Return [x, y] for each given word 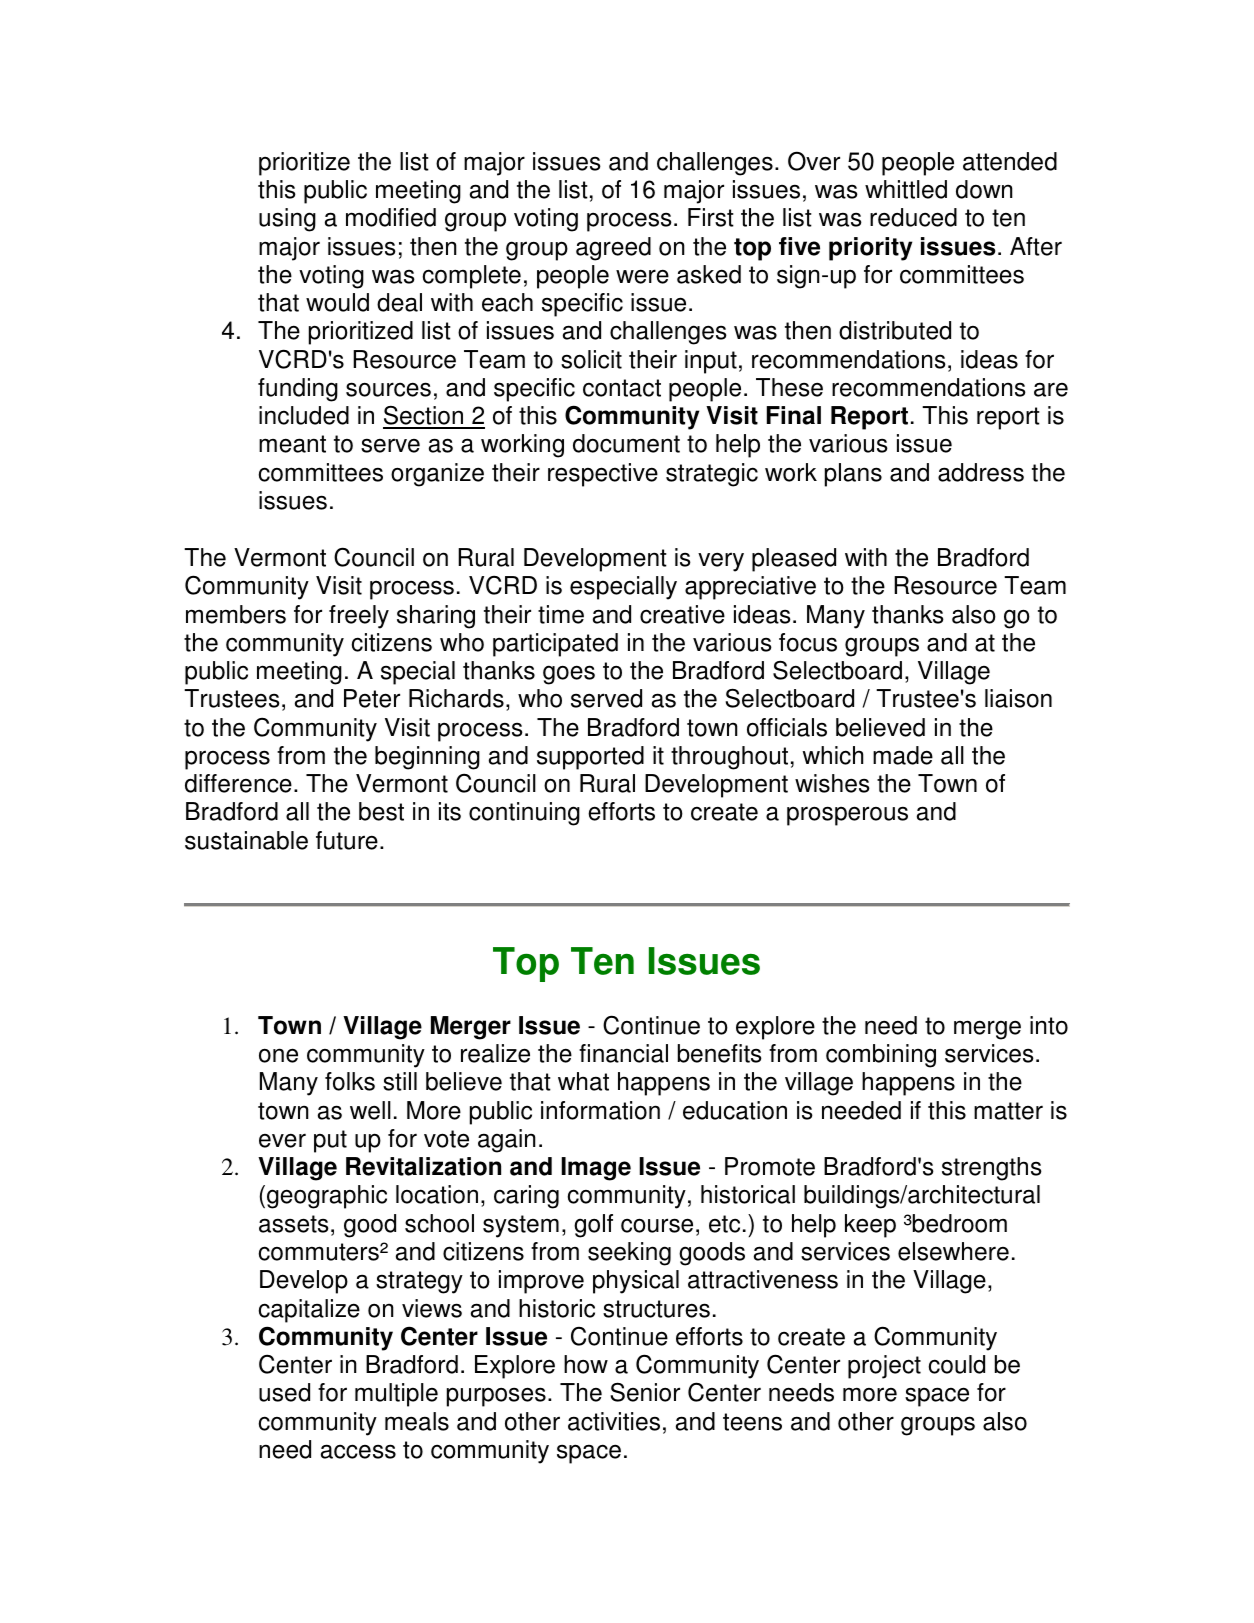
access [358, 1451]
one [278, 1055]
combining [881, 1056]
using [287, 220]
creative [682, 614]
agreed [613, 249]
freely [359, 617]
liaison [1018, 698]
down [984, 189]
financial [623, 1053]
